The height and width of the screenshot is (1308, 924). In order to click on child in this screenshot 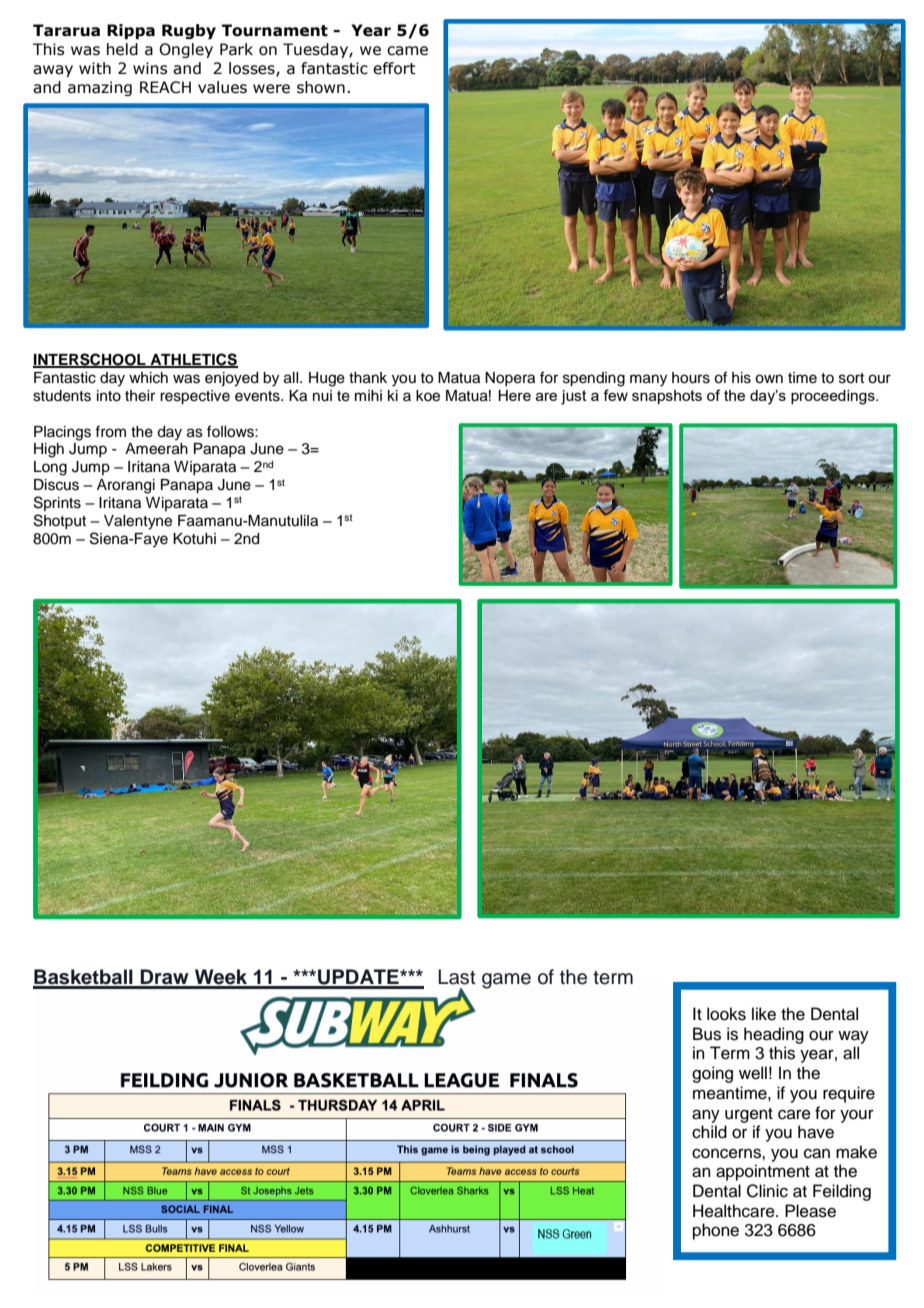, I will do `click(709, 1132)`.
